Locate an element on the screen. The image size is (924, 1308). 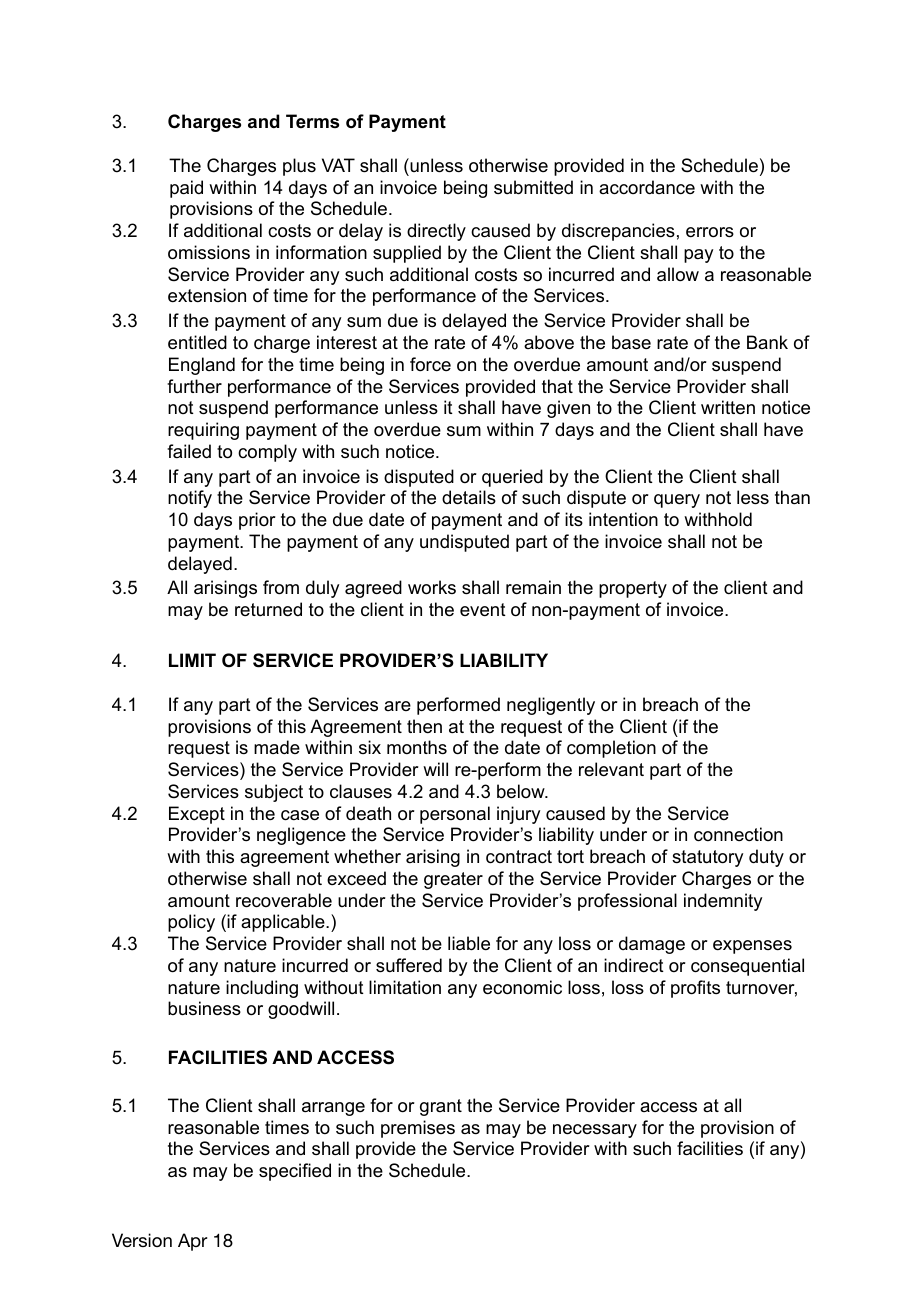
paid is located at coordinates (186, 189).
